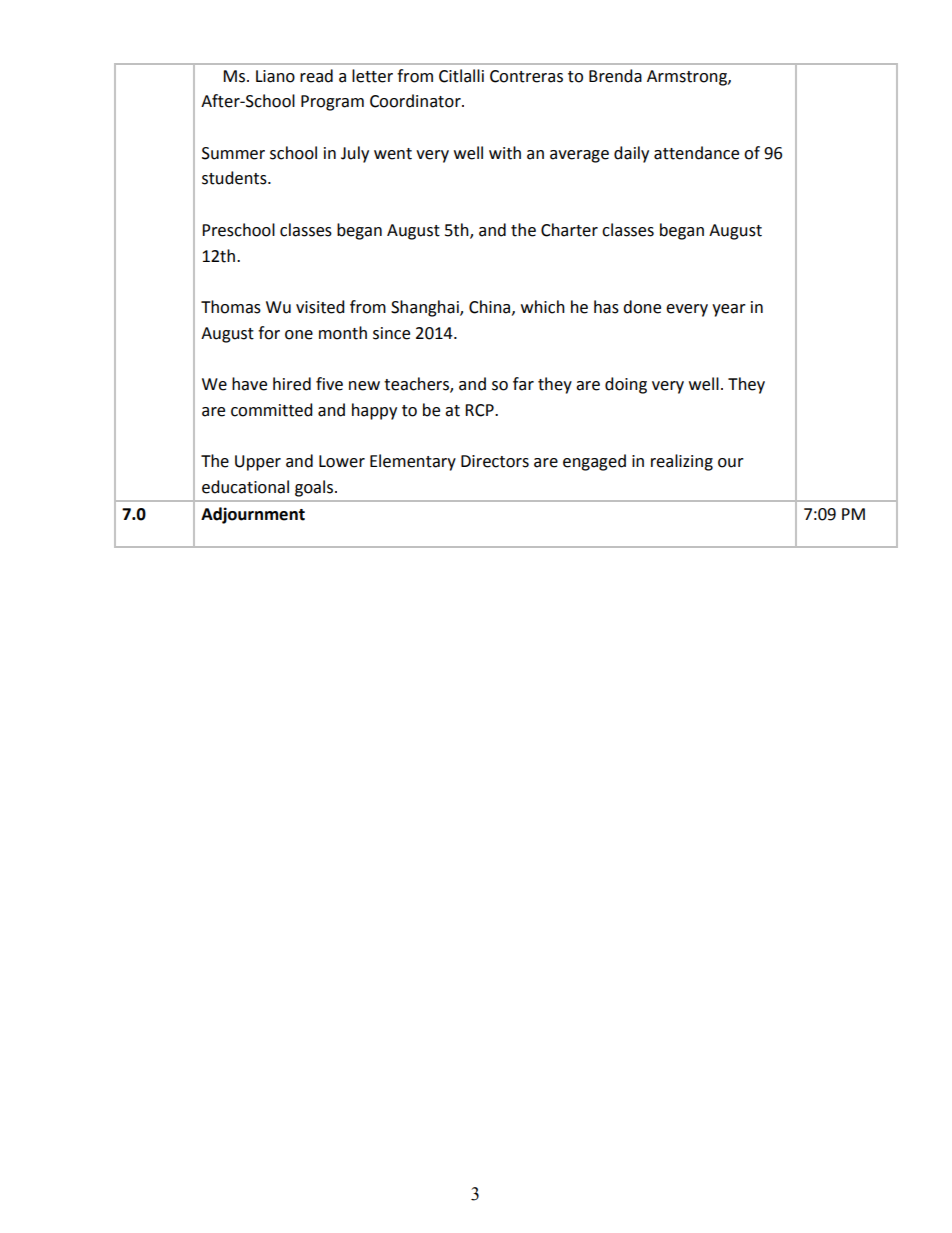  What do you see at coordinates (631, 154) in the screenshot?
I see `daily` at bounding box center [631, 154].
